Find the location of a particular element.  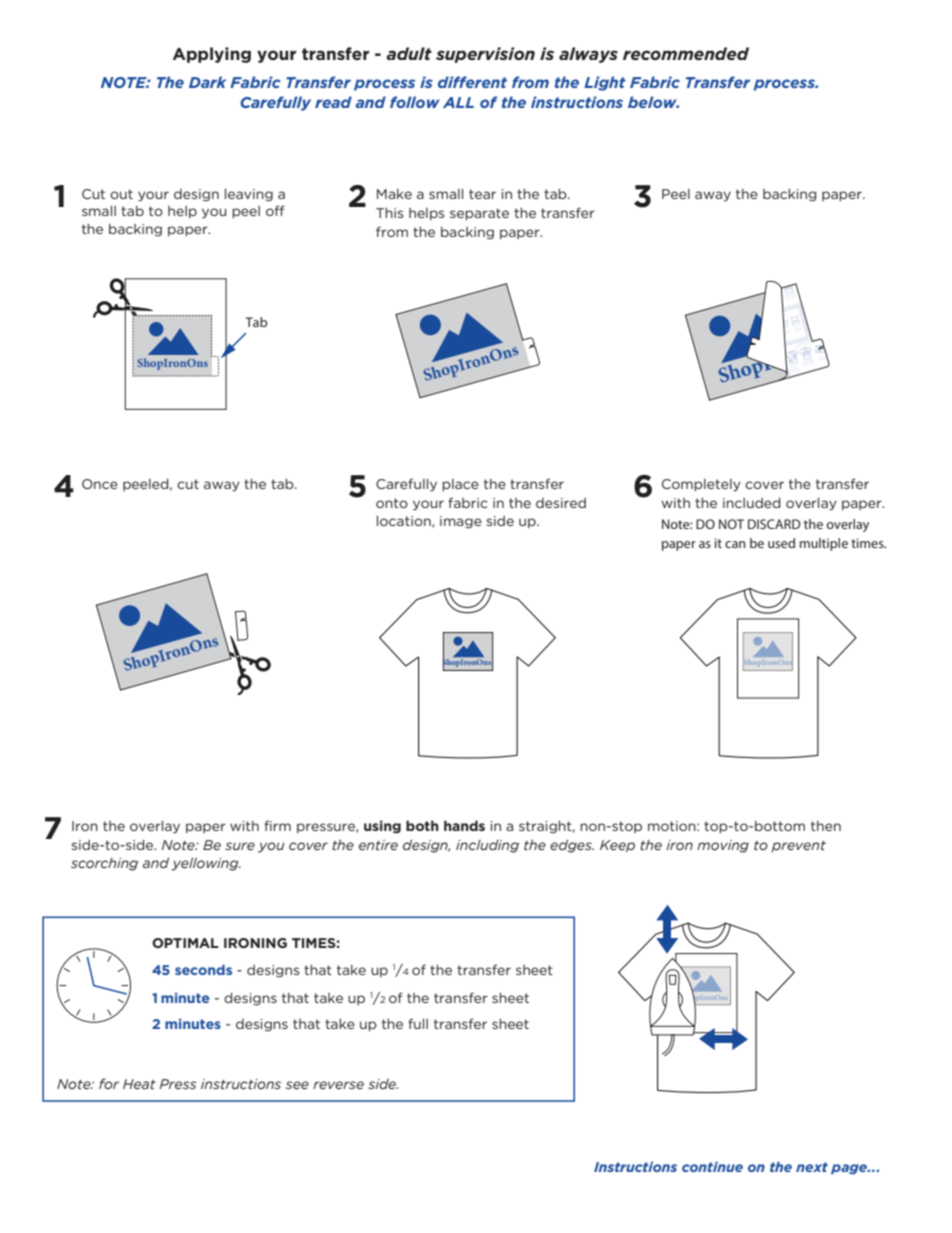

moving is located at coordinates (723, 846).
